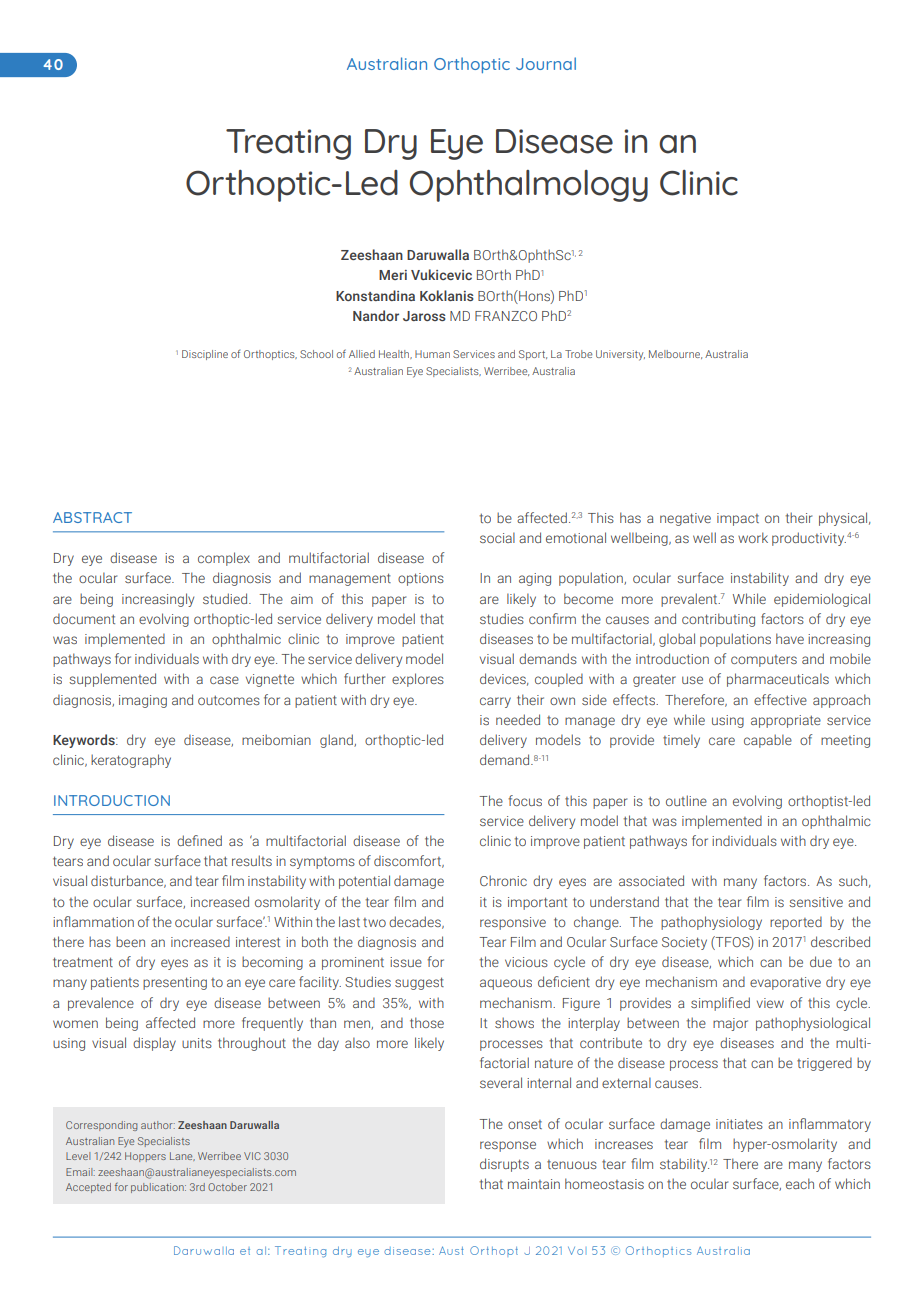 The width and height of the image is (924, 1308). I want to click on initiates, so click(739, 1124).
